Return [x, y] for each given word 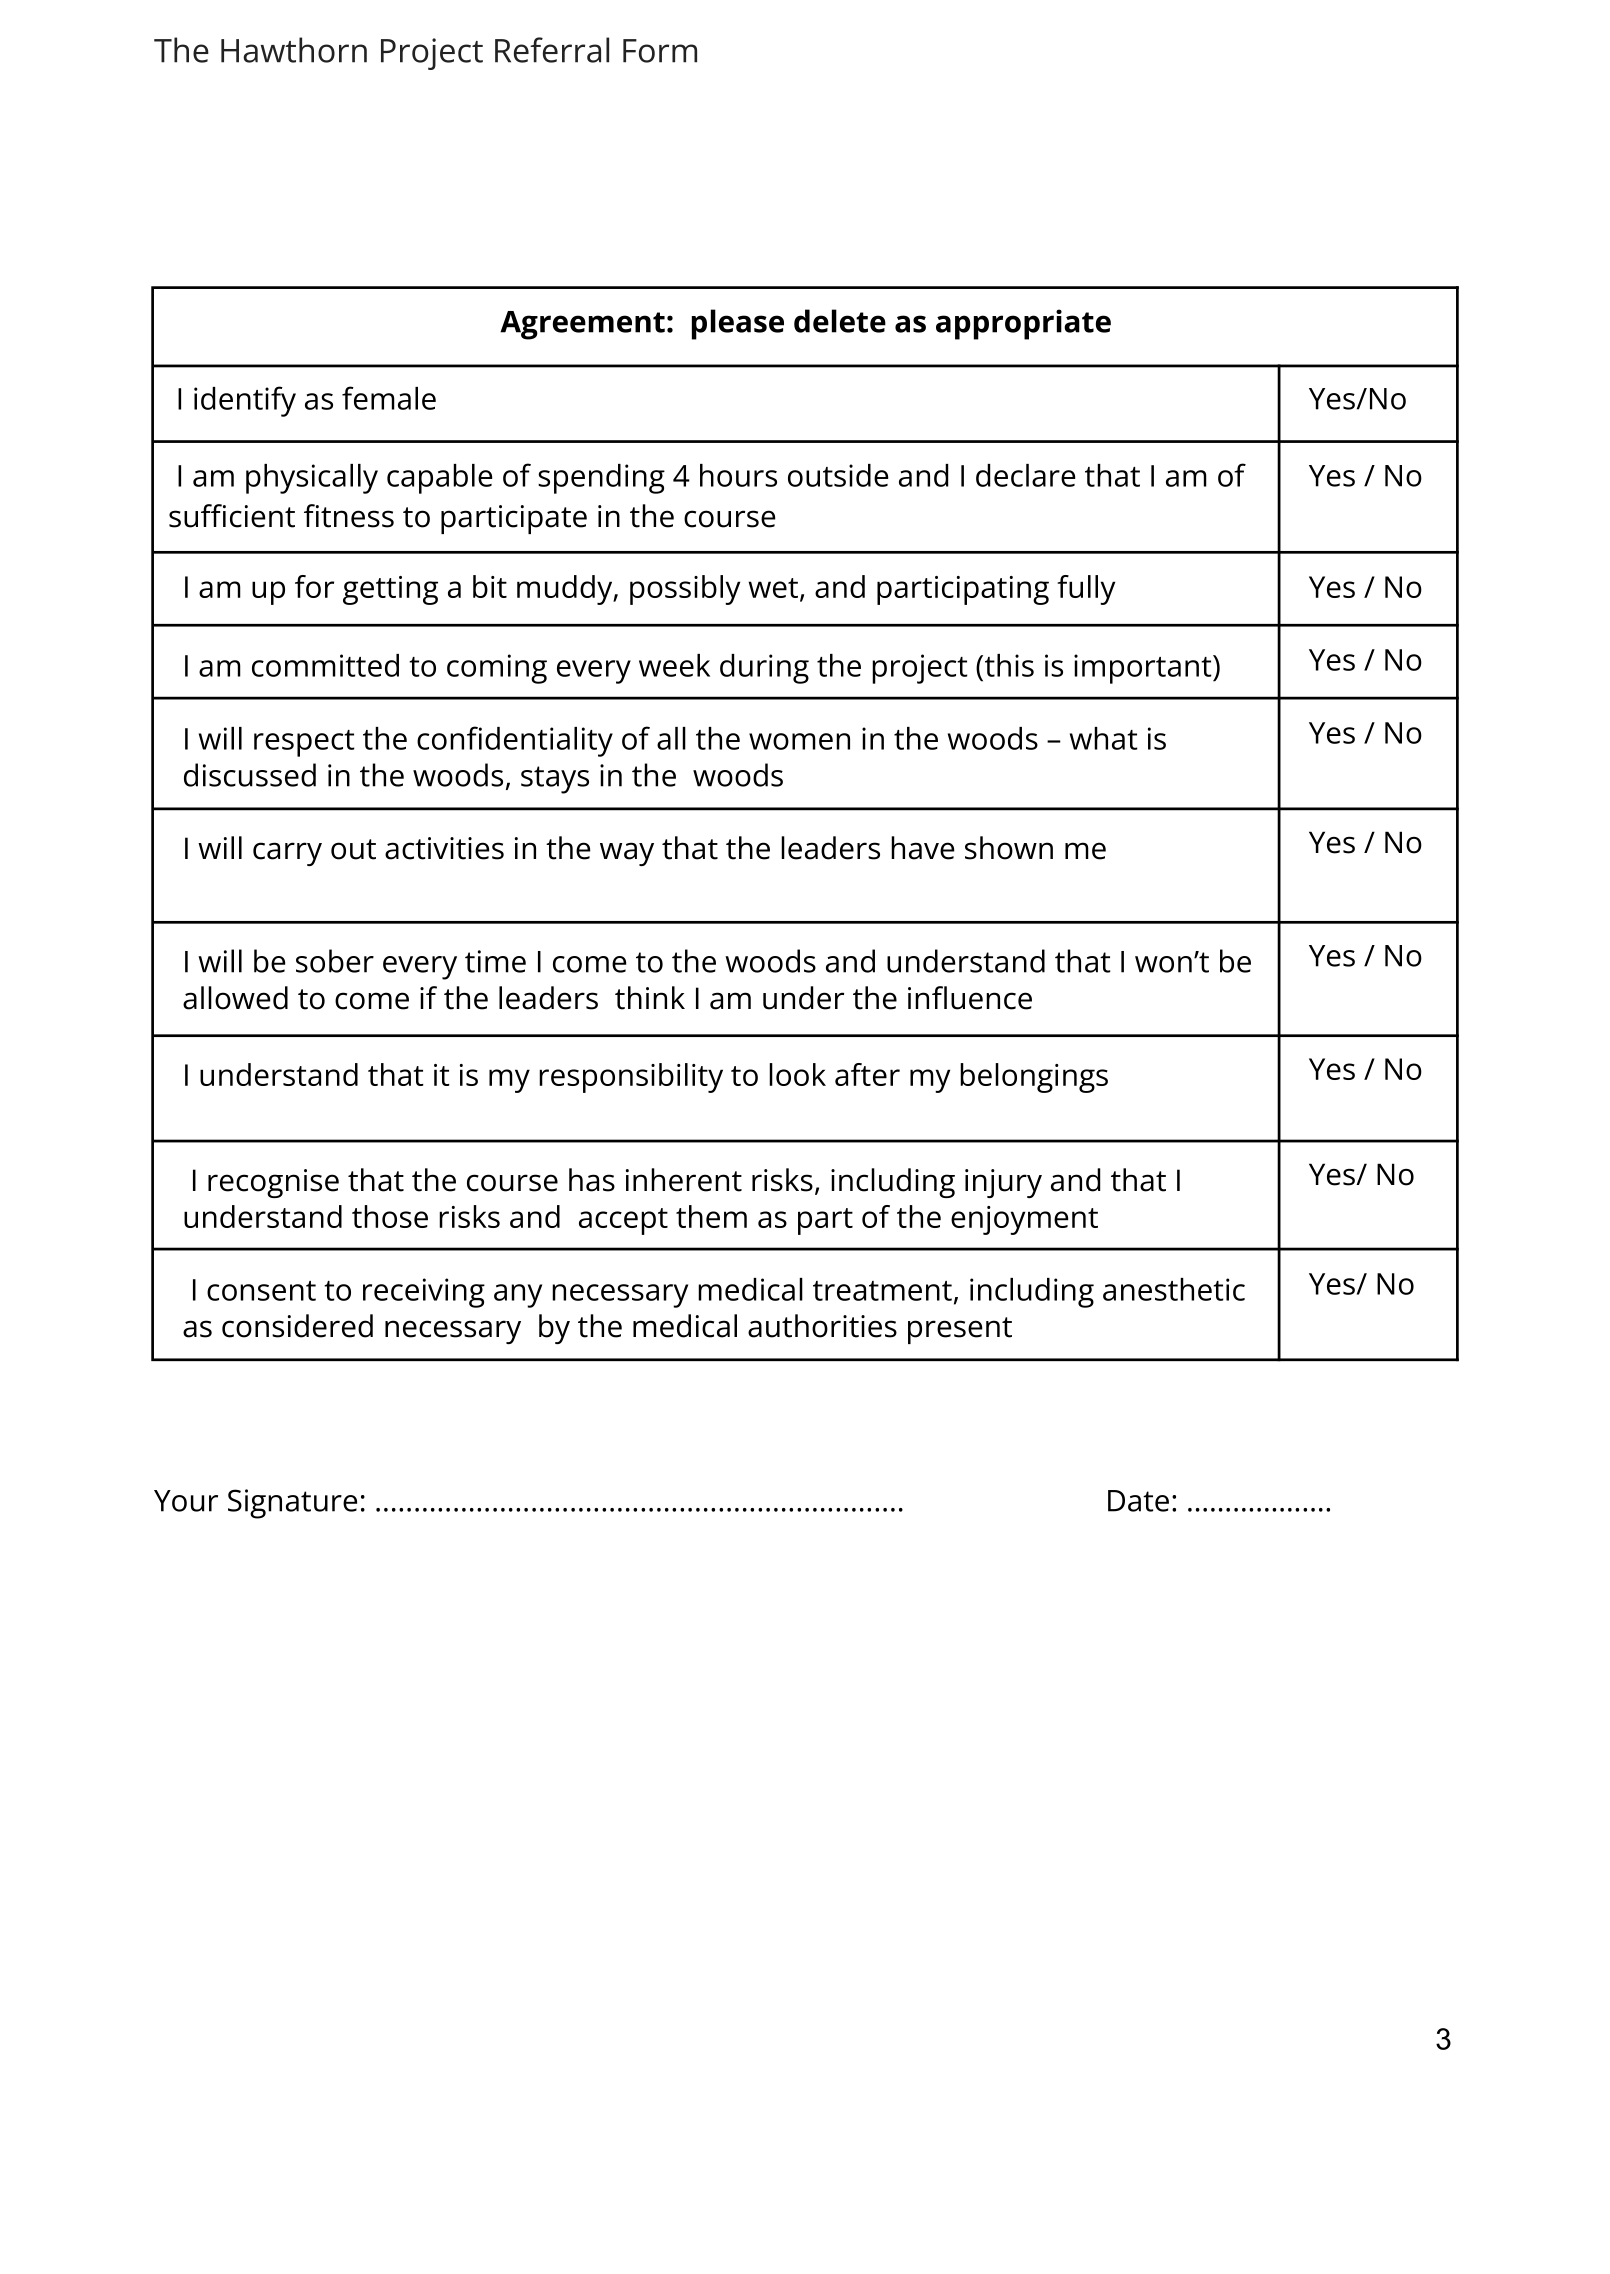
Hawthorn [294, 50]
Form [660, 51]
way [627, 854]
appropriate [1023, 324]
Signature [292, 1504]
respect [304, 743]
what [1104, 738]
